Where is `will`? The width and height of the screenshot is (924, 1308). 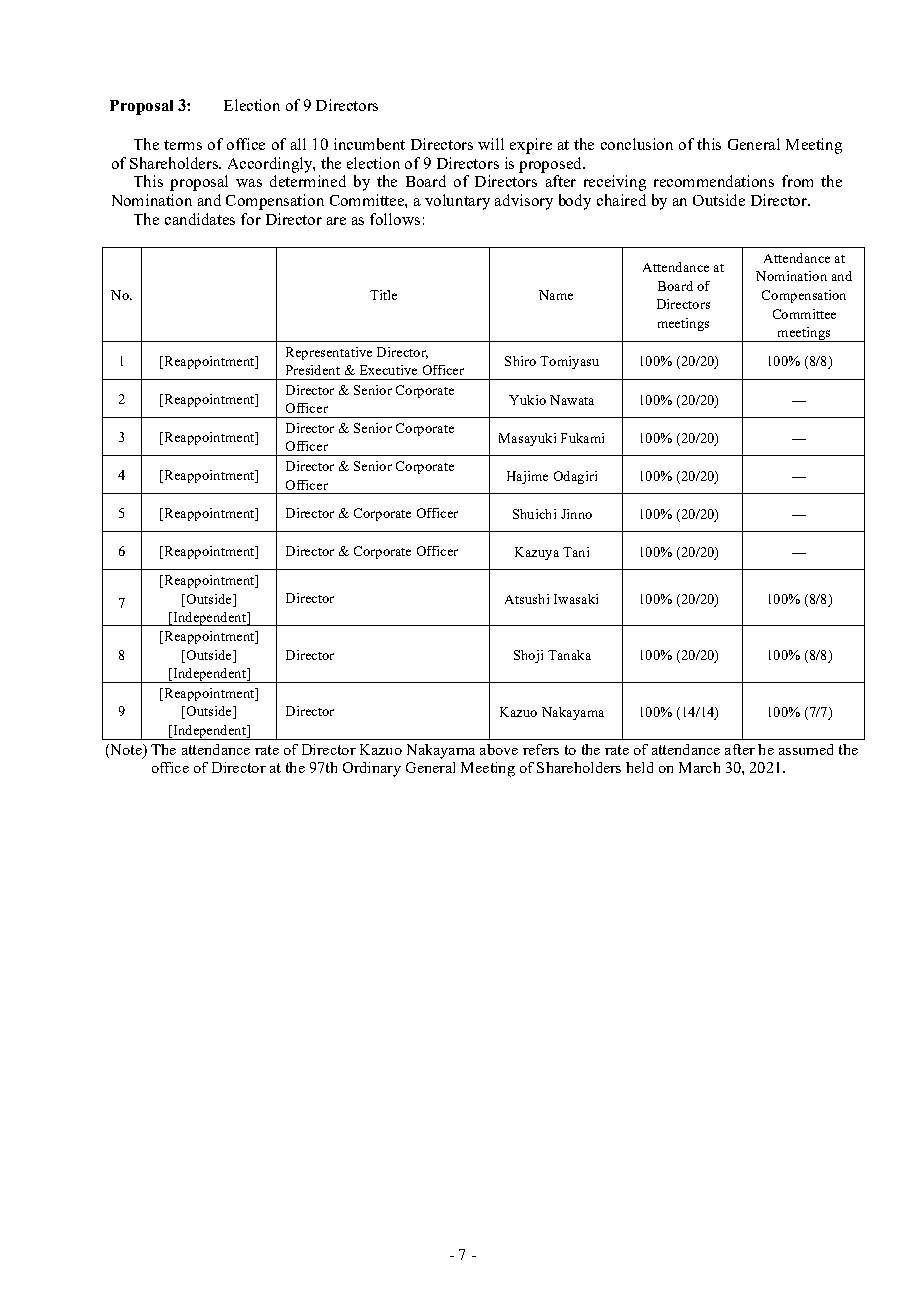
will is located at coordinates (491, 144).
